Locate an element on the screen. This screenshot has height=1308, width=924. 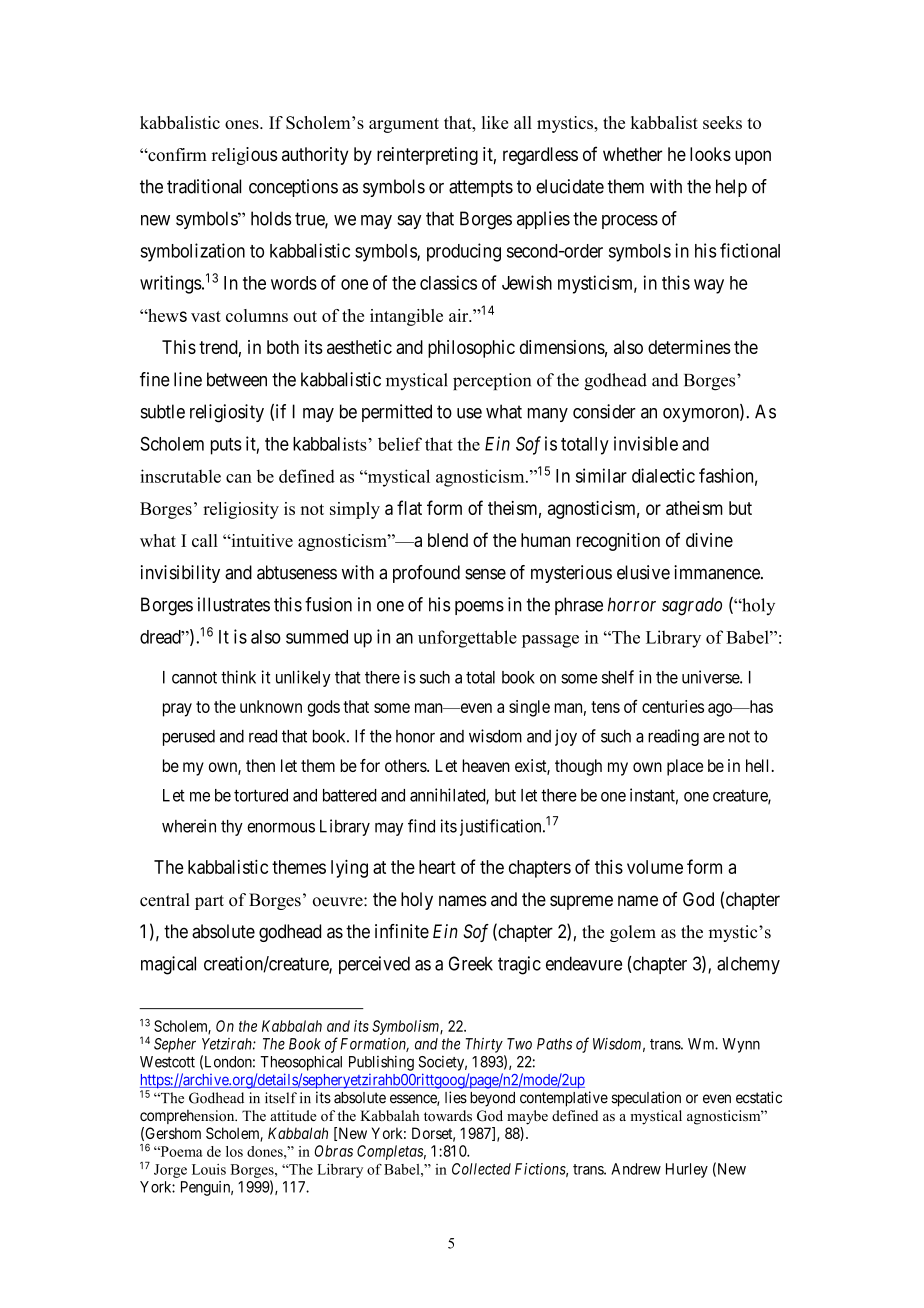
looks is located at coordinates (710, 154).
